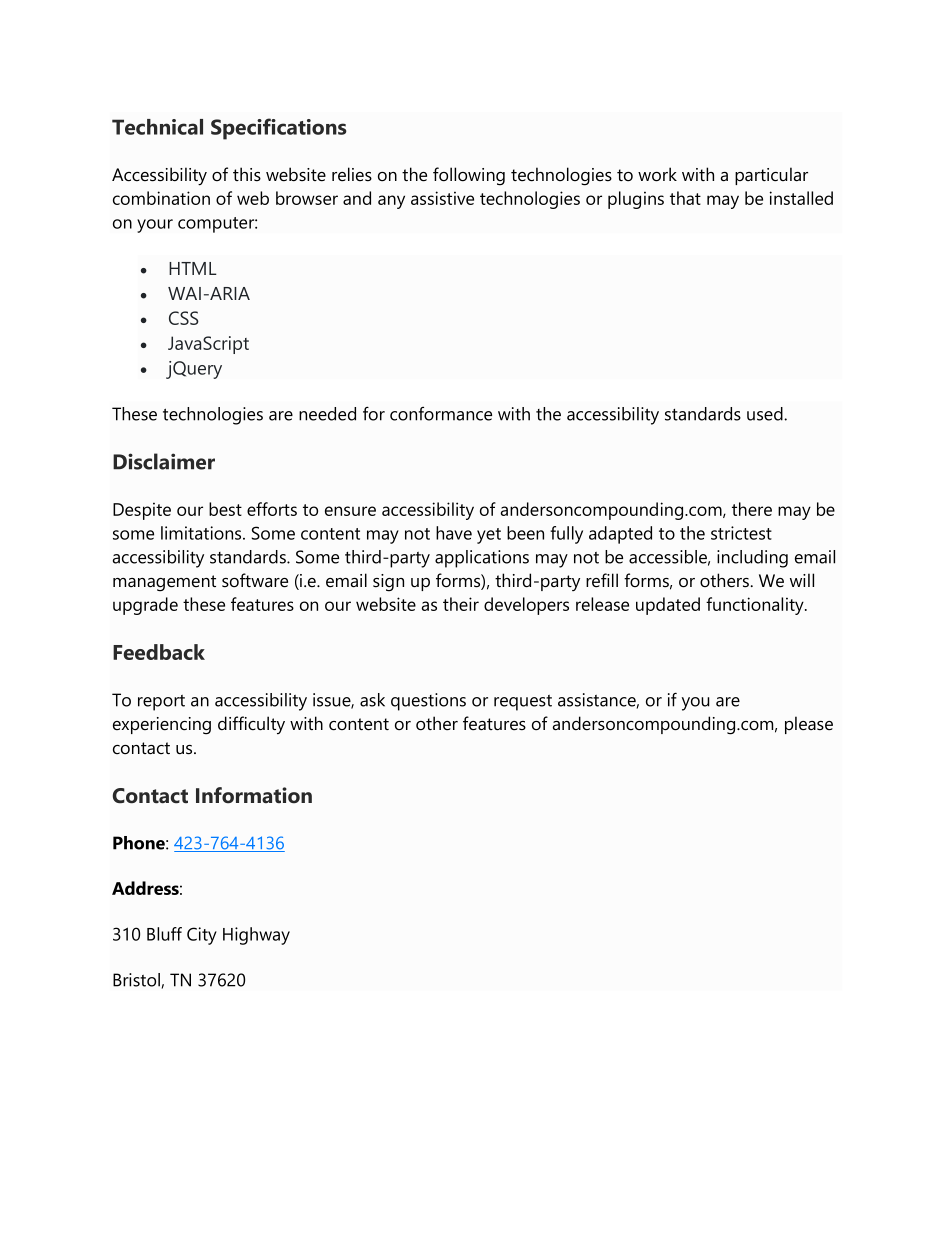  I want to click on limitations, so click(202, 533).
